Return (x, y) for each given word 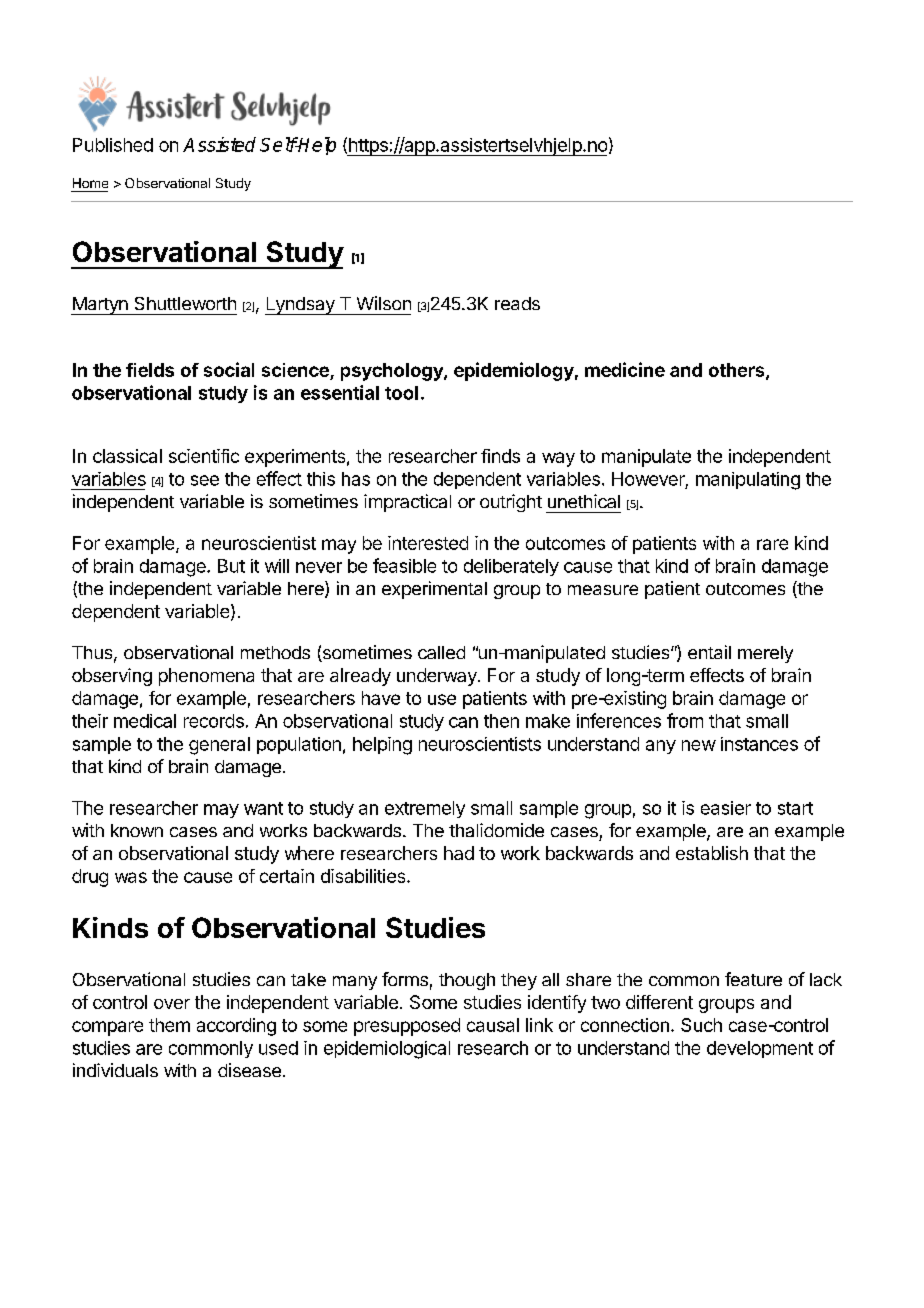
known (137, 830)
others (738, 371)
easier (726, 808)
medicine (625, 369)
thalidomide (496, 830)
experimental (434, 590)
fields (150, 370)
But (231, 566)
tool (401, 393)
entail (709, 652)
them (169, 1025)
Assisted (219, 144)
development (760, 1049)
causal (493, 1025)
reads (517, 303)
